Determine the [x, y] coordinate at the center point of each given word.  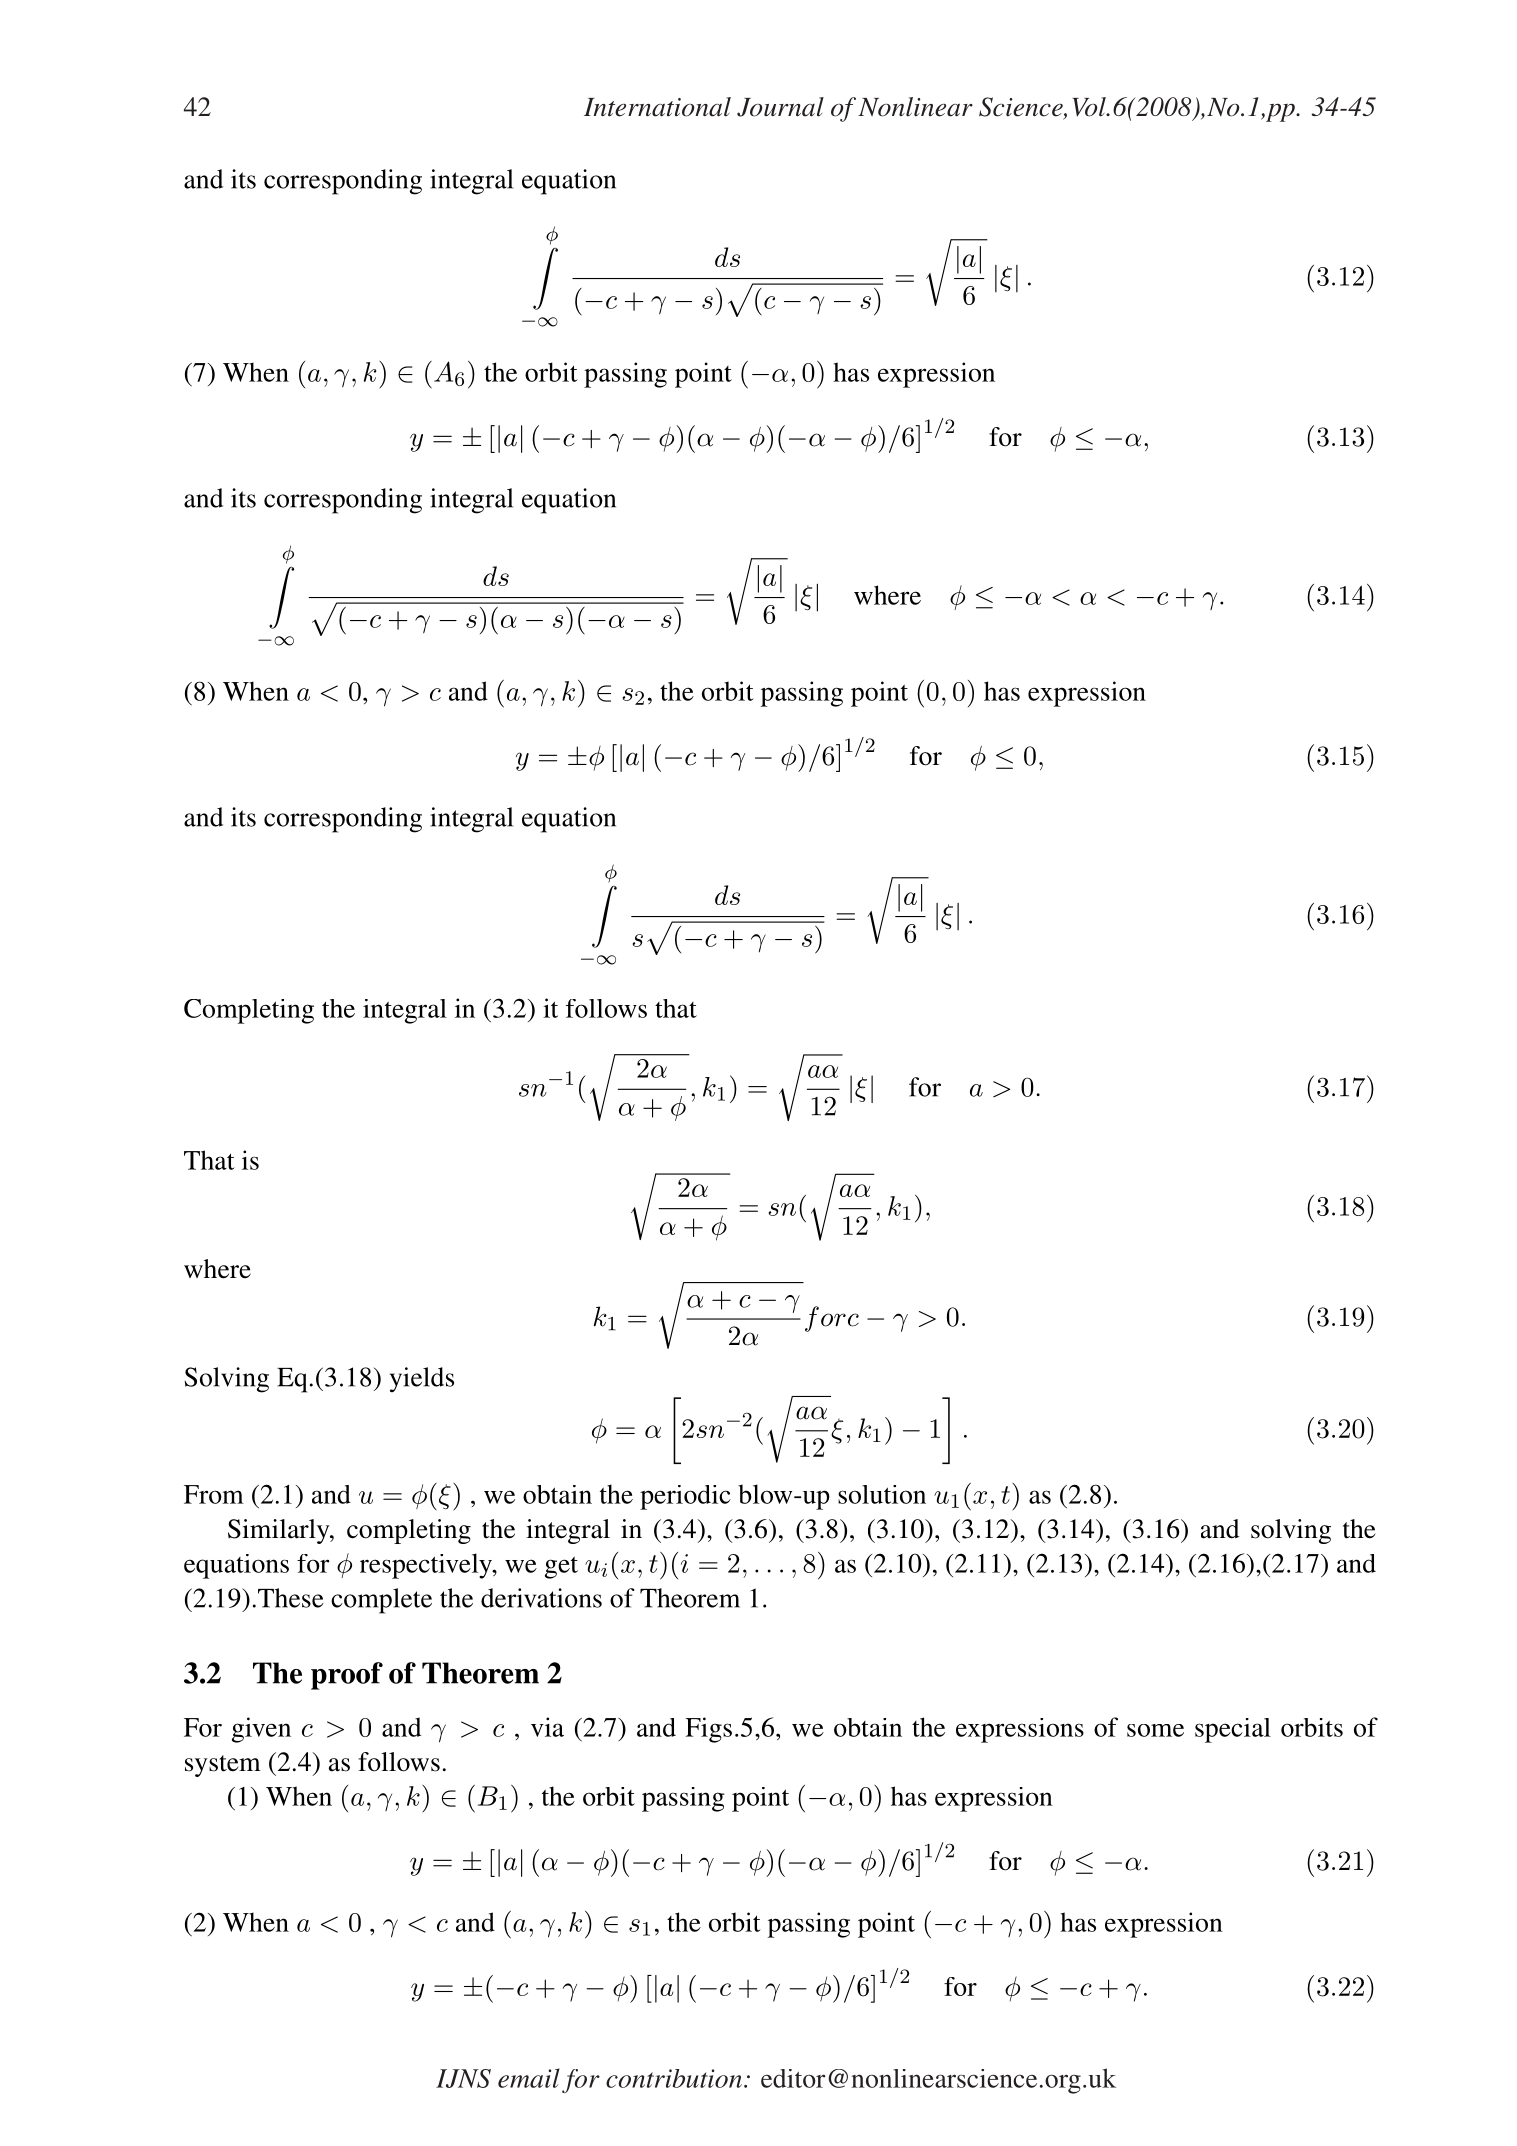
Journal [780, 107]
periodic [685, 1497]
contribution [674, 2078]
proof [347, 1676]
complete [381, 1601]
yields [422, 1379]
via [547, 1727]
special [1233, 1730]
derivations [541, 1598]
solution [882, 1494]
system [223, 1766]
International [657, 107]
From [214, 1494]
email [529, 2078]
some [1155, 1730]
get [561, 1567]
